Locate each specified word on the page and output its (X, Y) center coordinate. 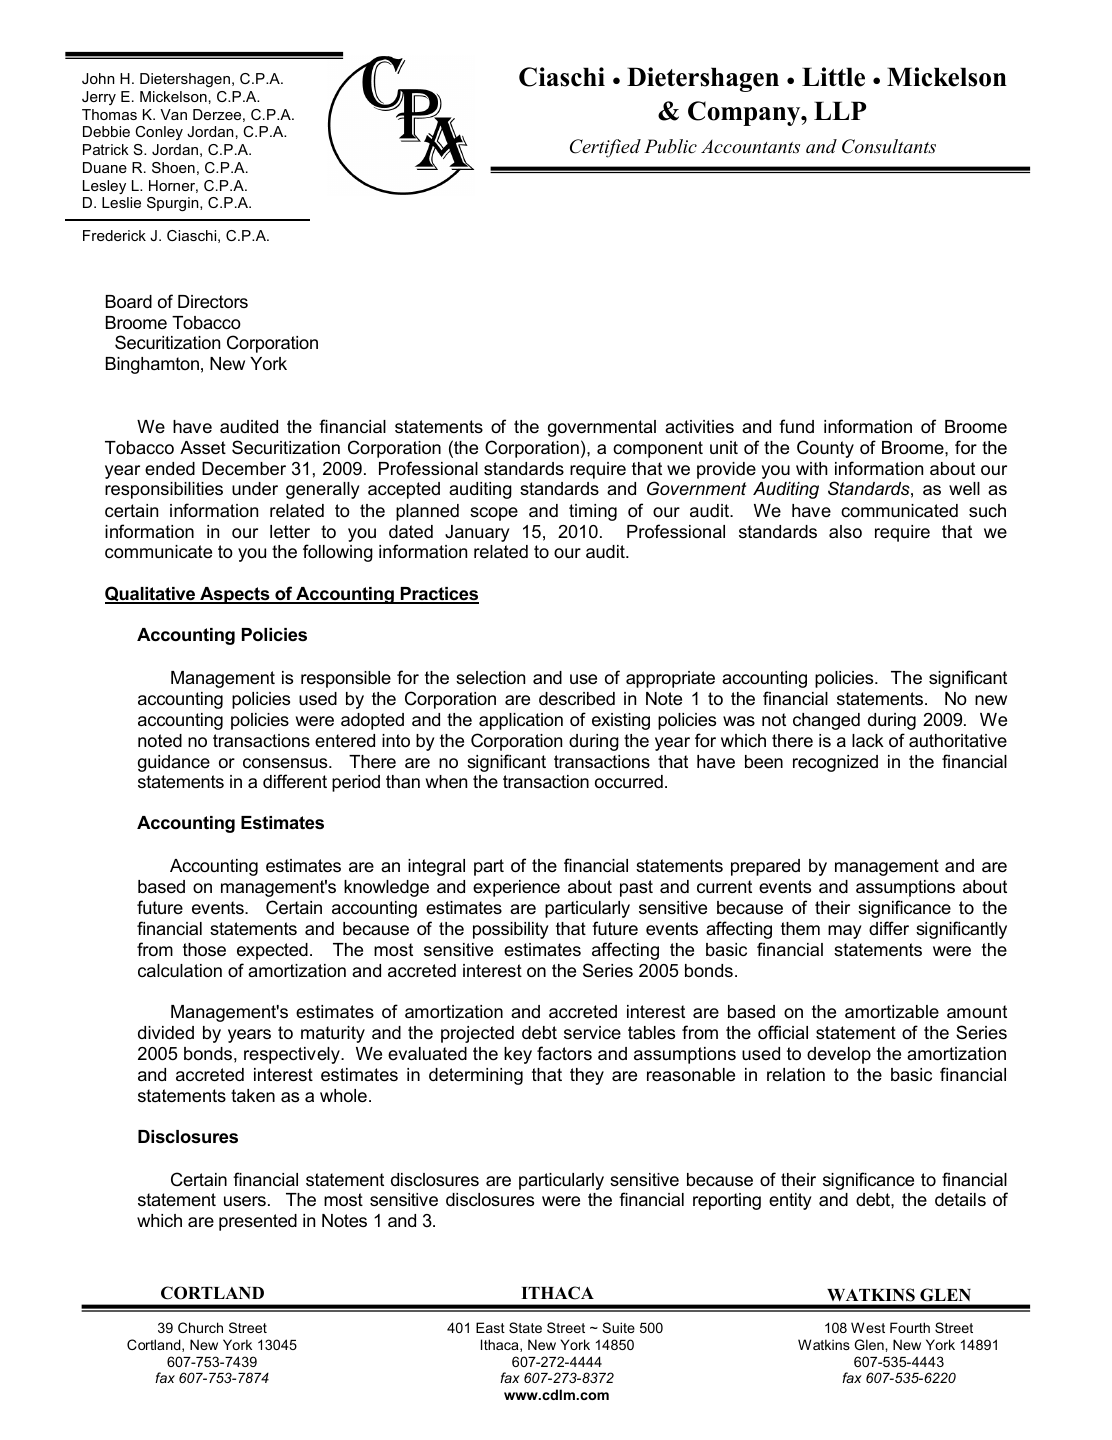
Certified (605, 148)
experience (516, 888)
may (845, 932)
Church (200, 1327)
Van (173, 114)
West (868, 1327)
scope (494, 514)
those (204, 950)
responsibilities (164, 490)
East (490, 1327)
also (845, 531)
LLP (840, 110)
